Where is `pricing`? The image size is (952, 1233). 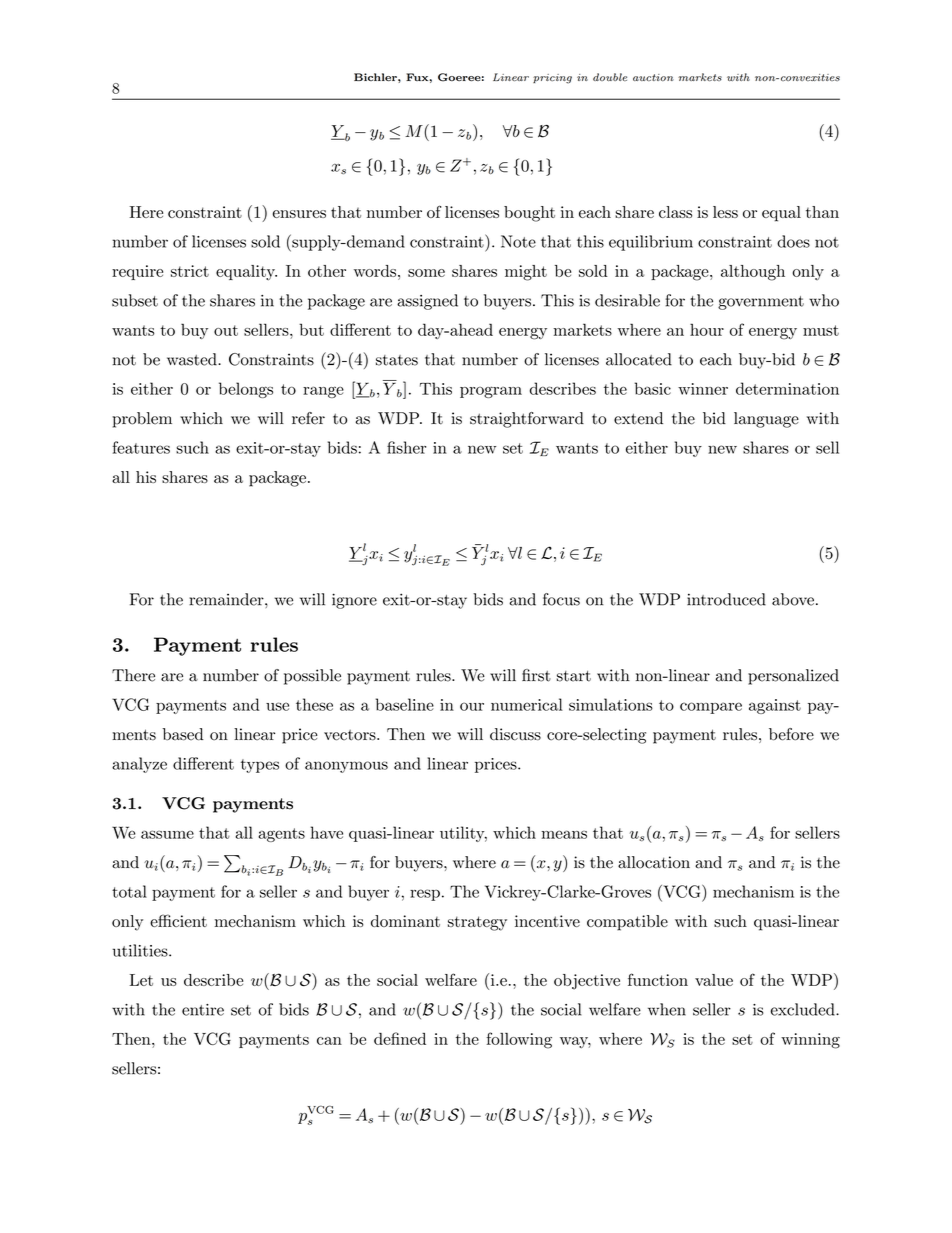 pricing is located at coordinates (552, 79).
